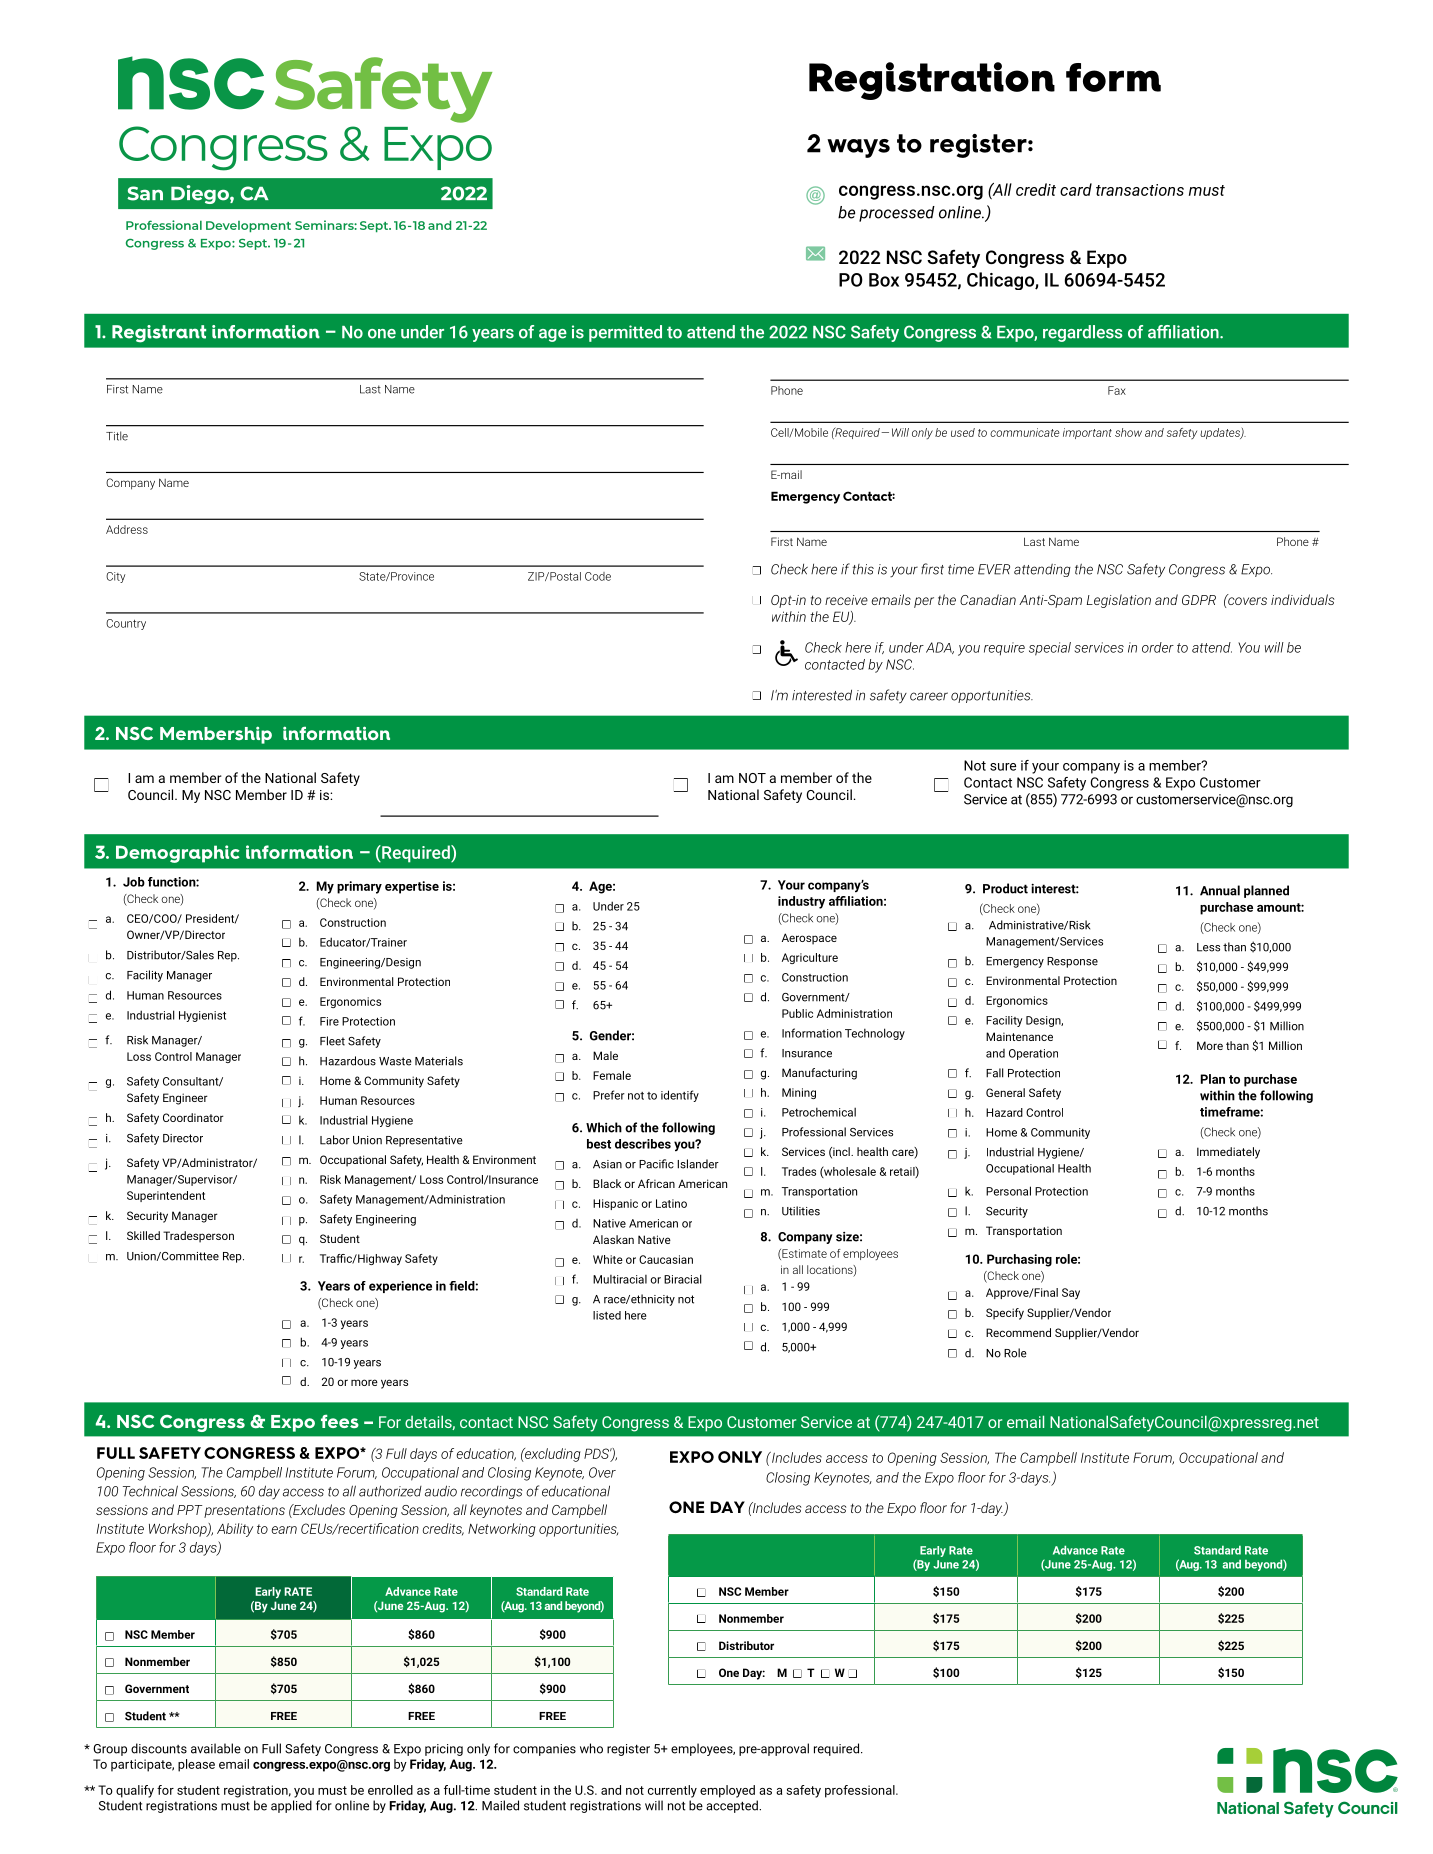 The width and height of the screenshot is (1433, 1854). Describe the element at coordinates (1140, 190) in the screenshot. I see `transactions` at that location.
